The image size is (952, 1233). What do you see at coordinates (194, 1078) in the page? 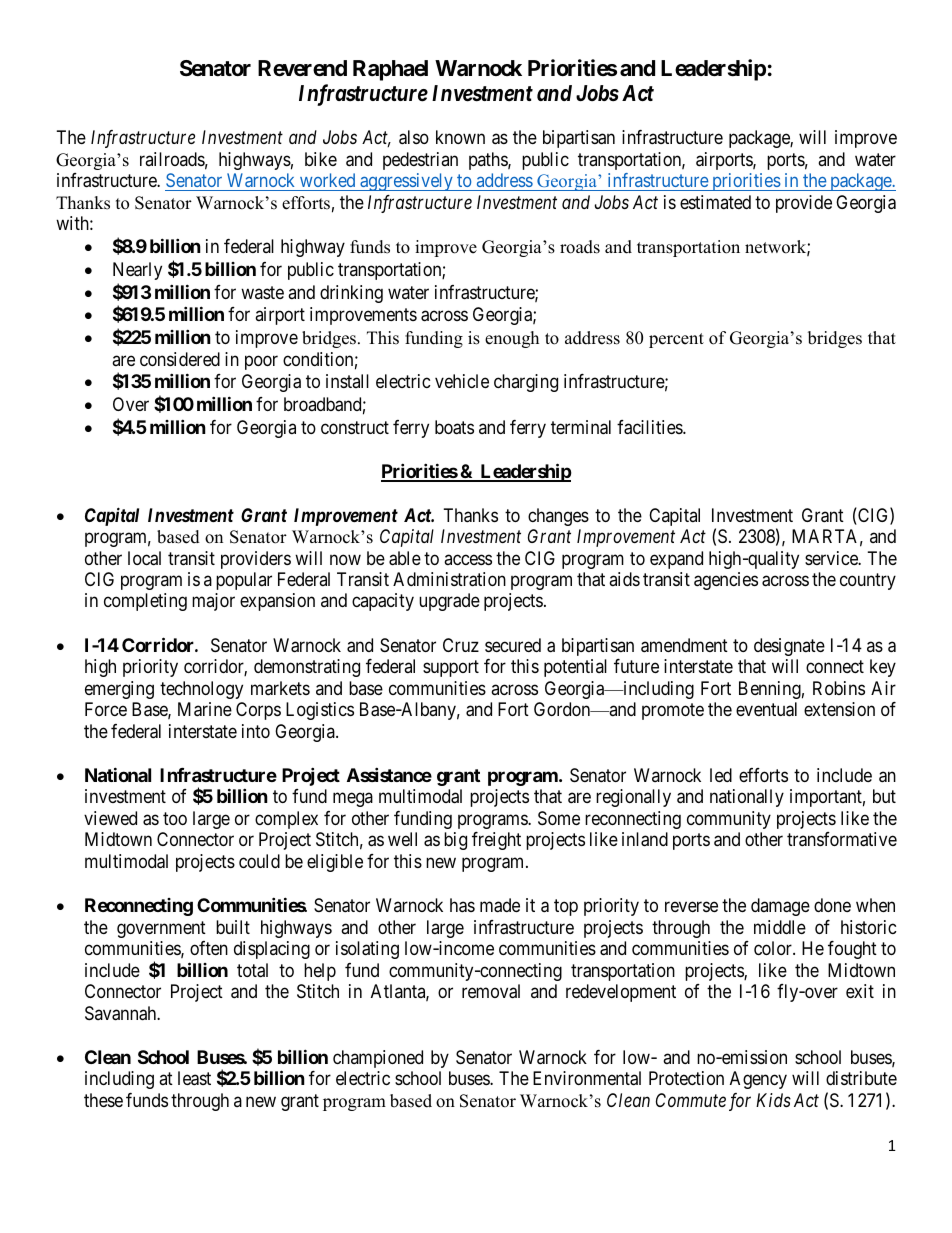
I see `least` at bounding box center [194, 1078].
